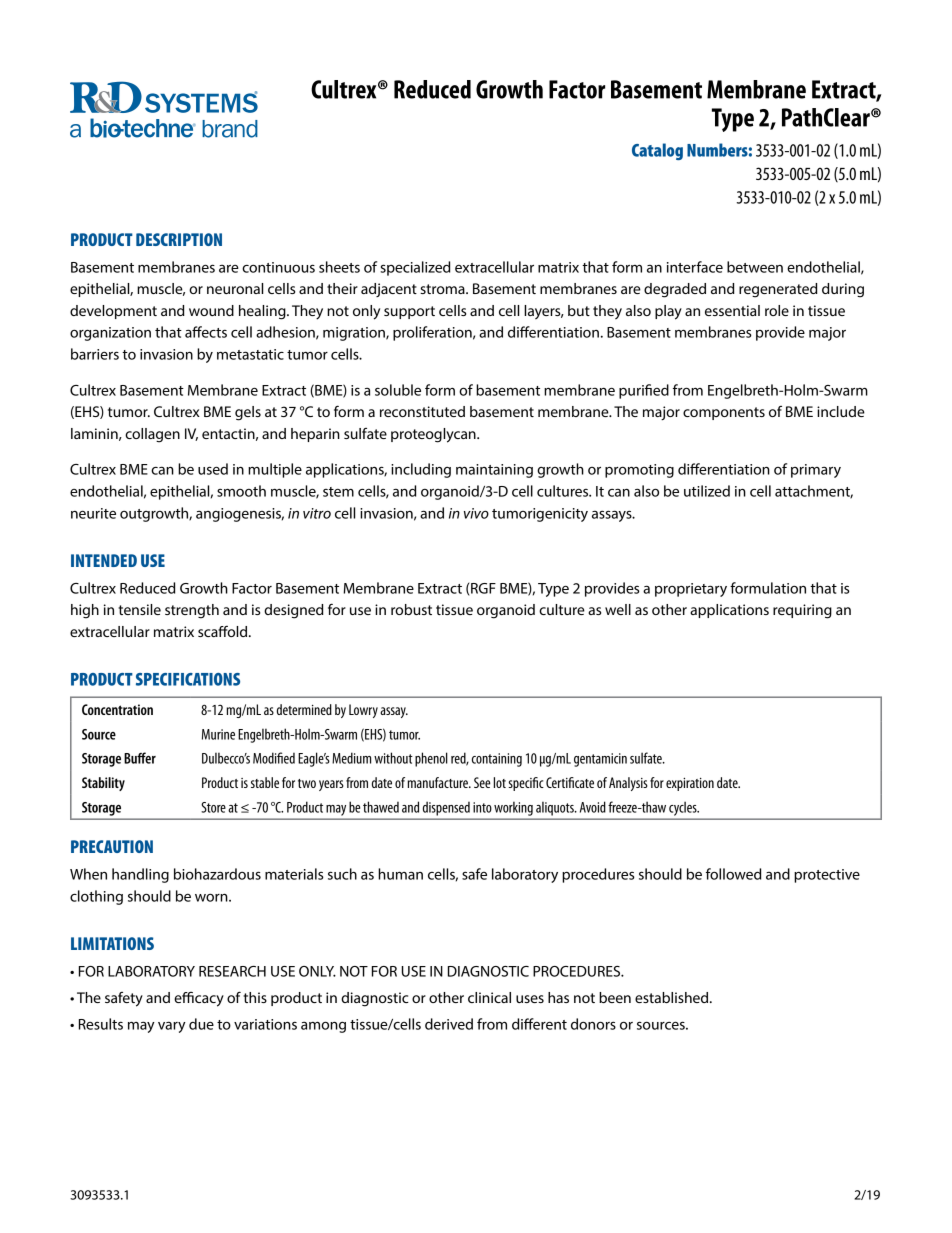 Image resolution: width=952 pixels, height=1233 pixels. I want to click on collagen, so click(152, 435).
